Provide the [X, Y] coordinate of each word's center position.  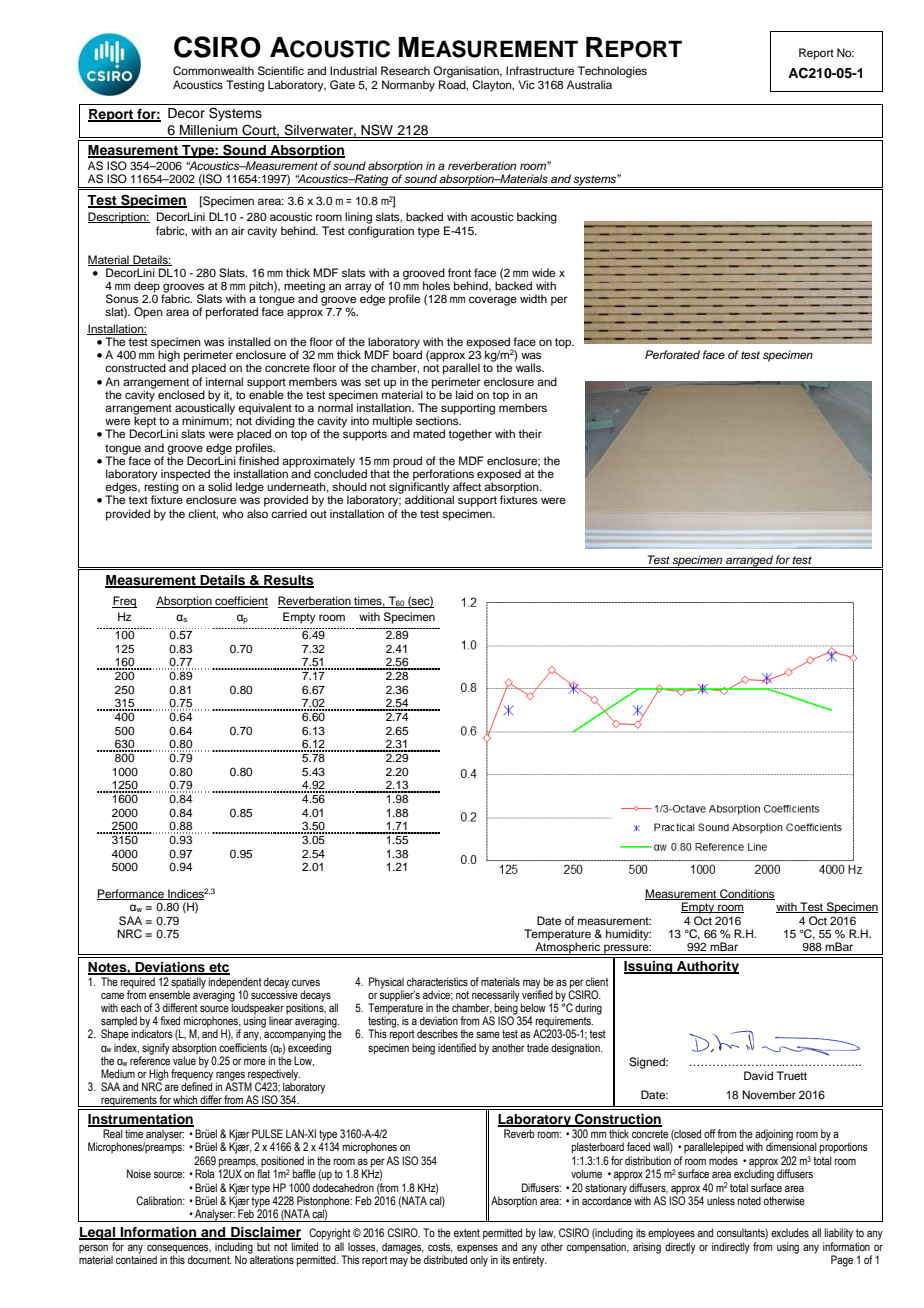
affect [467, 486]
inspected [185, 476]
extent [467, 1233]
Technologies [612, 72]
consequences [179, 1250]
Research [405, 70]
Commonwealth [213, 71]
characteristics [437, 981]
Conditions [746, 894]
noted [749, 1200]
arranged [749, 561]
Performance [131, 894]
